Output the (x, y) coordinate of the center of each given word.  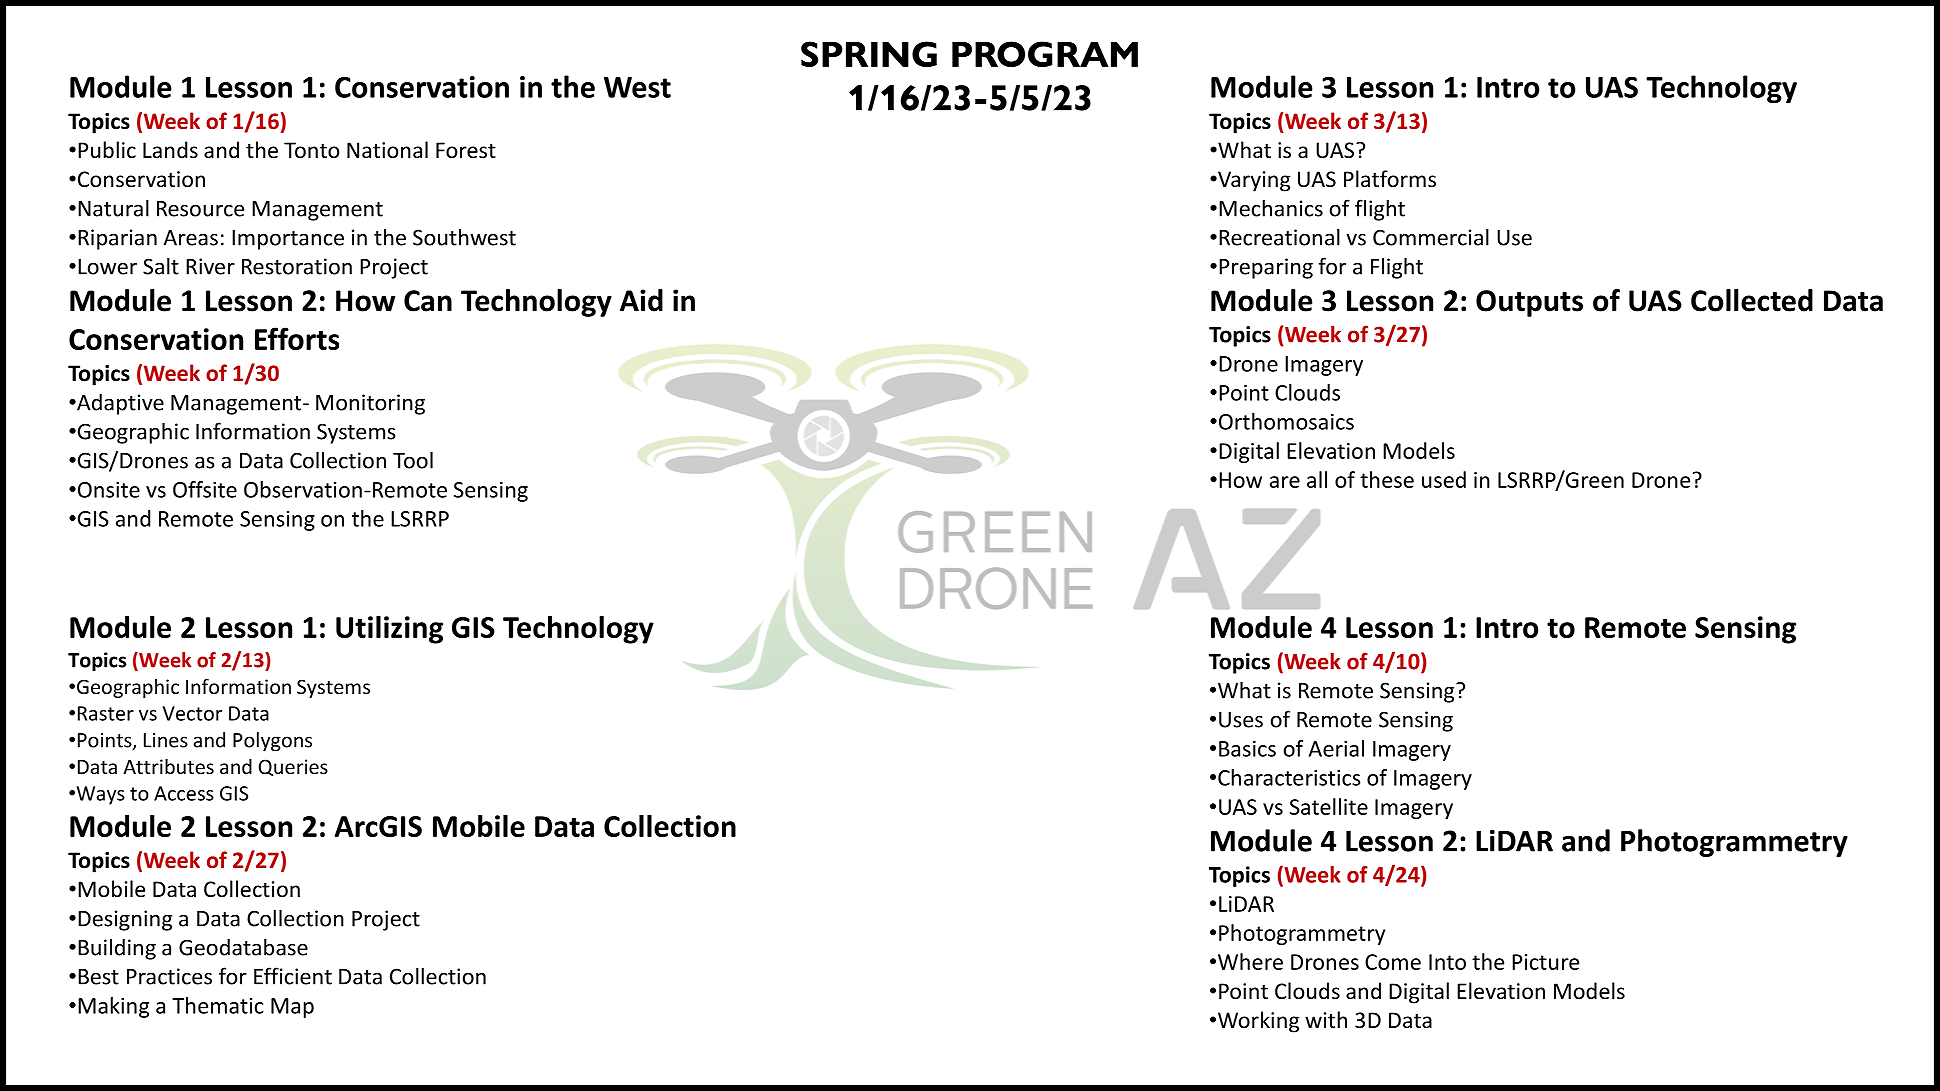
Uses (1241, 720)
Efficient (293, 976)
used (1444, 479)
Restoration (297, 266)
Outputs (1529, 303)
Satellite (1329, 806)
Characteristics (1289, 777)
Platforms (1390, 179)
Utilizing (389, 630)
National (387, 150)
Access (184, 793)
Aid (641, 300)
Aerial (1336, 748)
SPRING (869, 54)
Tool (413, 460)
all (1317, 479)
